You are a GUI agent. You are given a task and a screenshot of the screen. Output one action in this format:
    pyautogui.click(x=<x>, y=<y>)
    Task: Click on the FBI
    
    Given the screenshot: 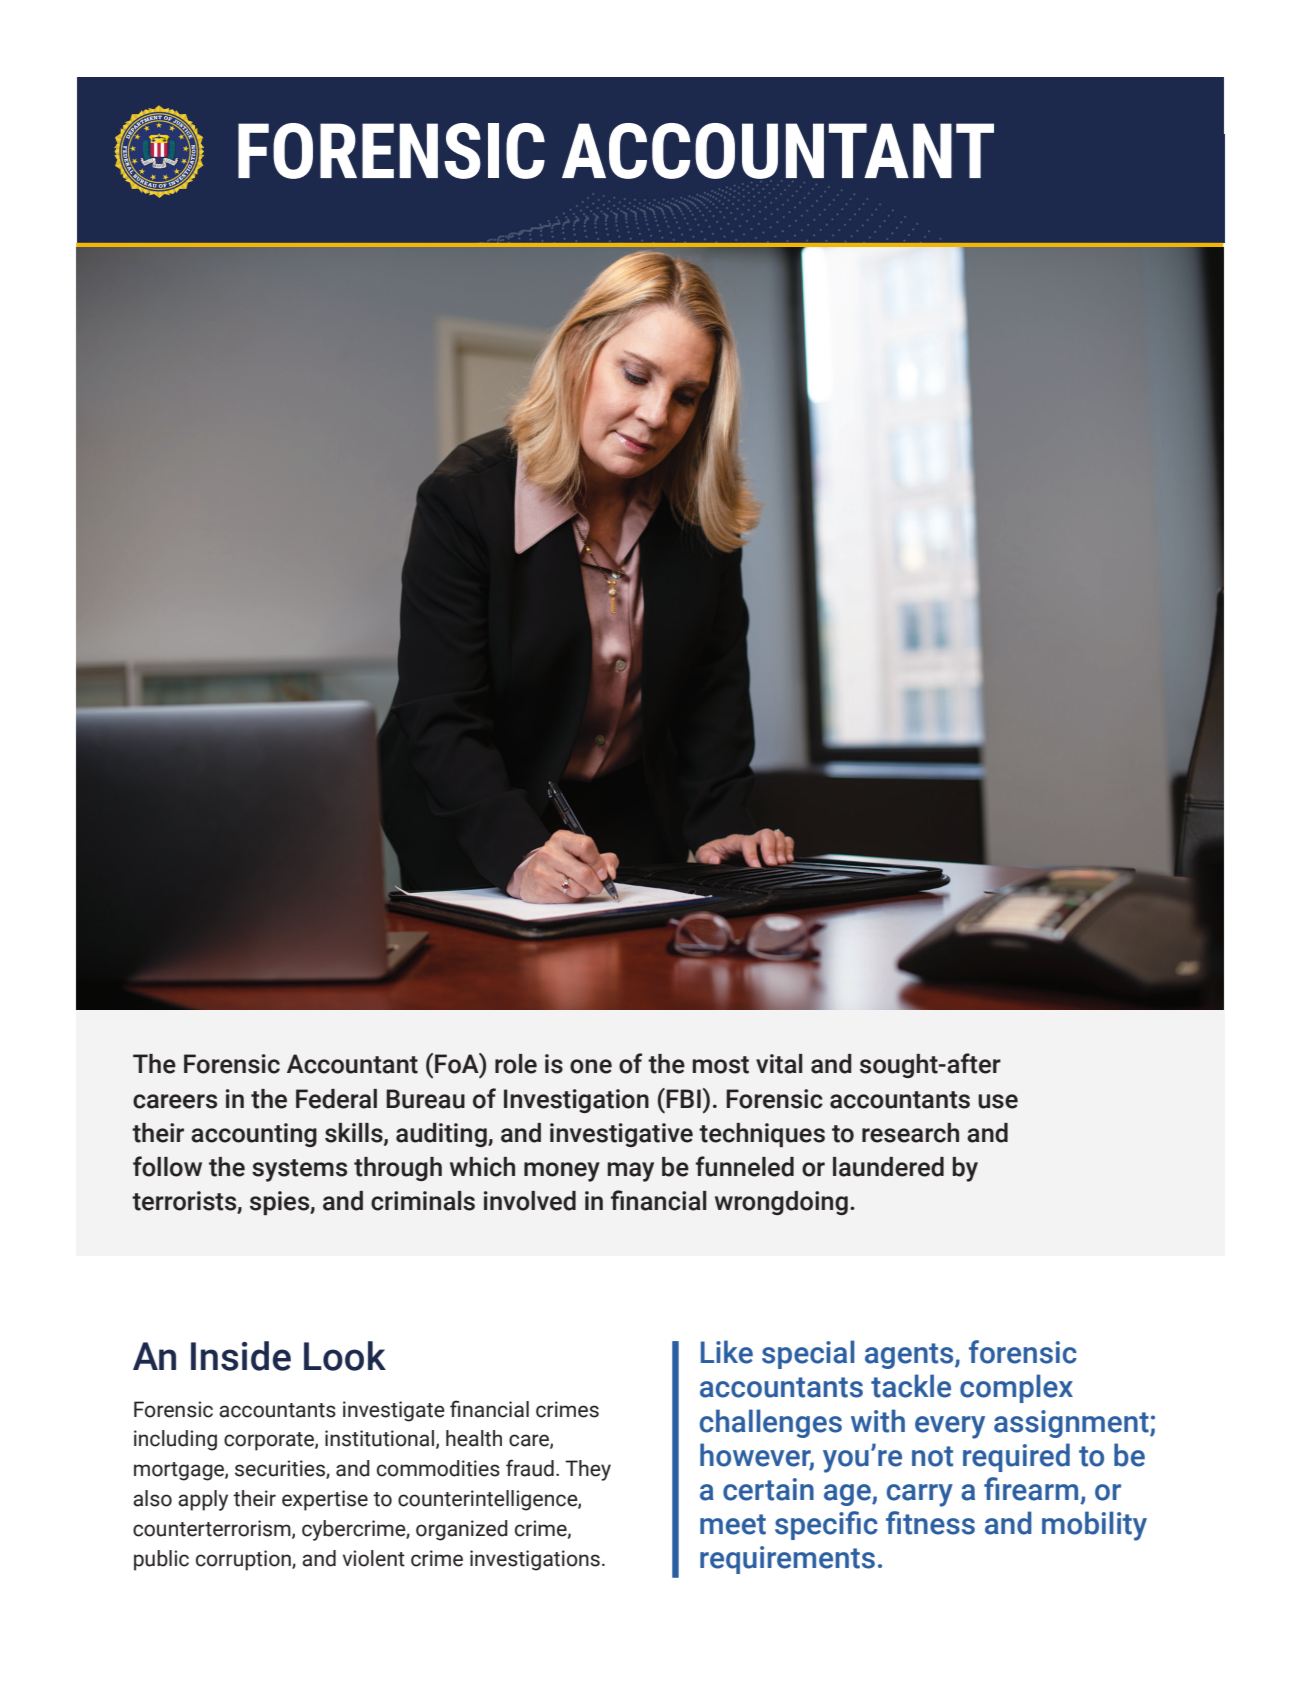 What is the action you would take?
    pyautogui.click(x=683, y=1098)
